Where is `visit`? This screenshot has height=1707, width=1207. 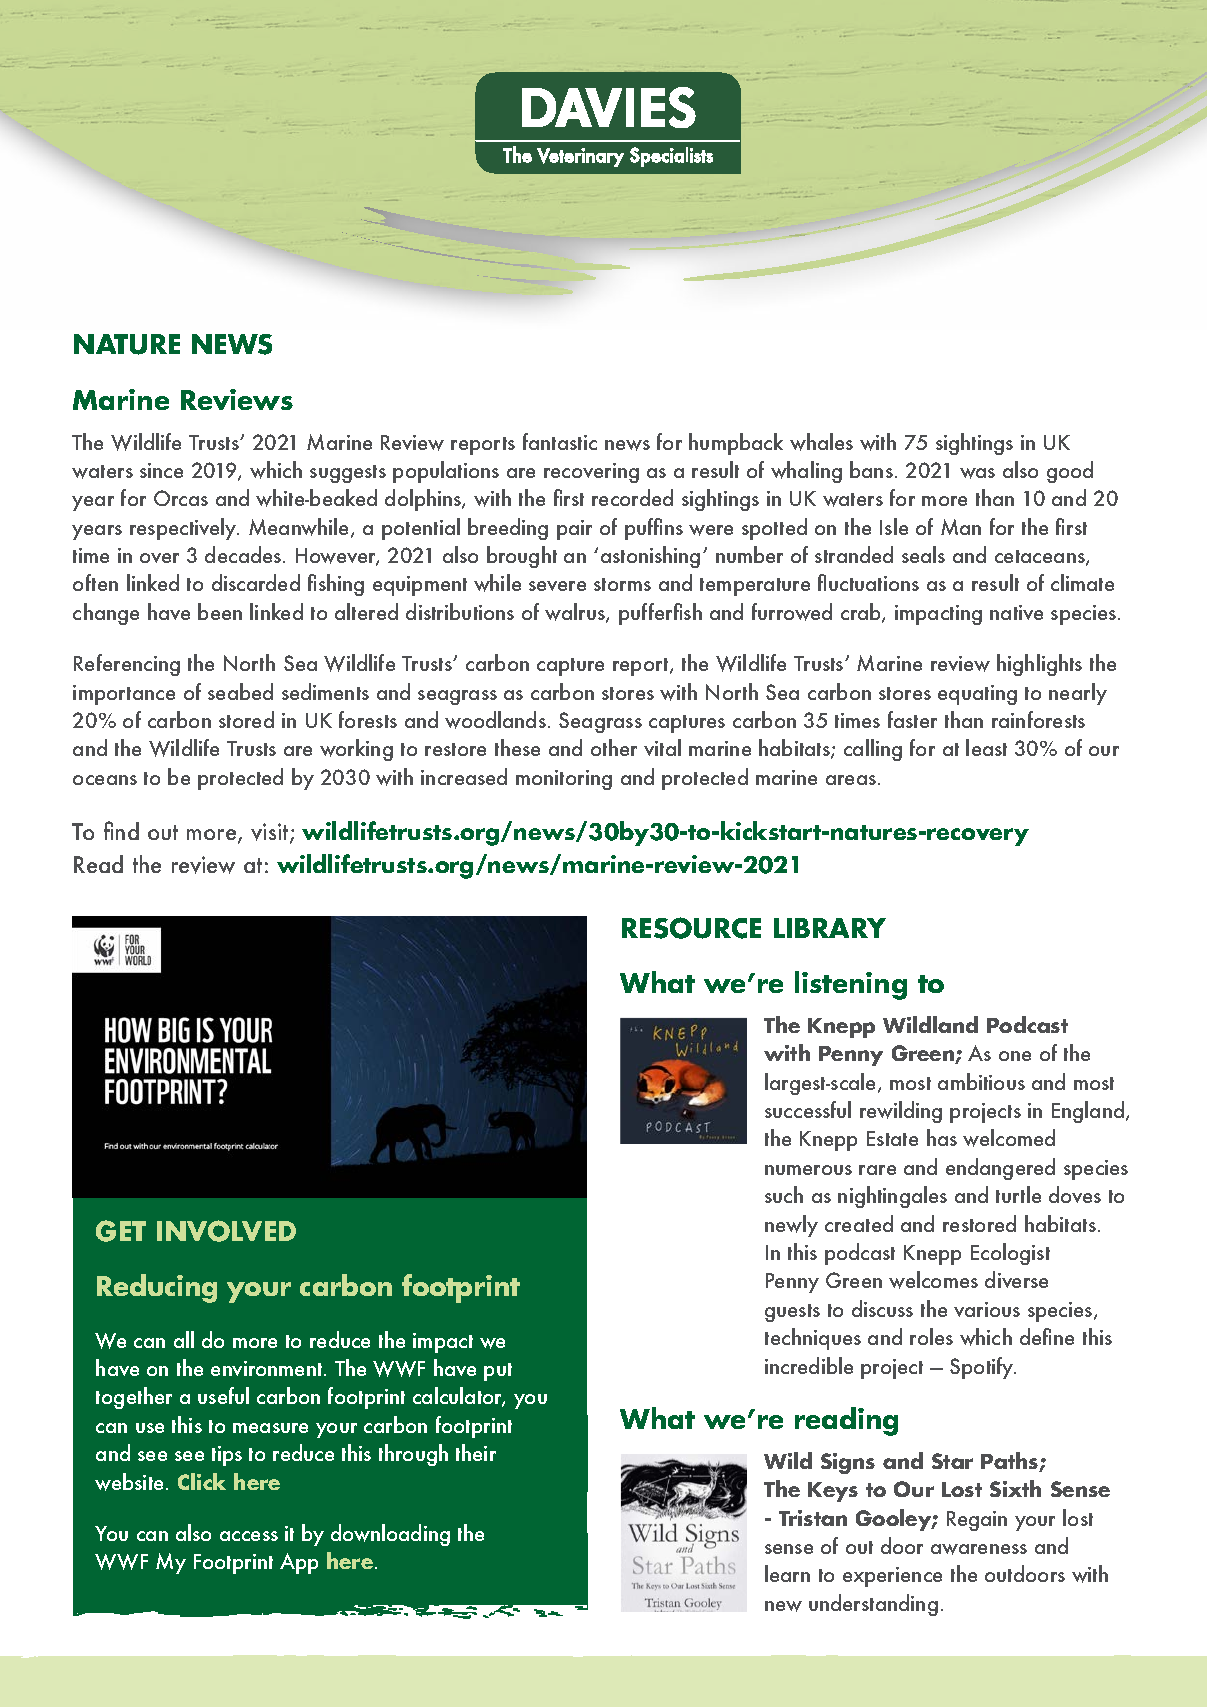 visit is located at coordinates (271, 833).
